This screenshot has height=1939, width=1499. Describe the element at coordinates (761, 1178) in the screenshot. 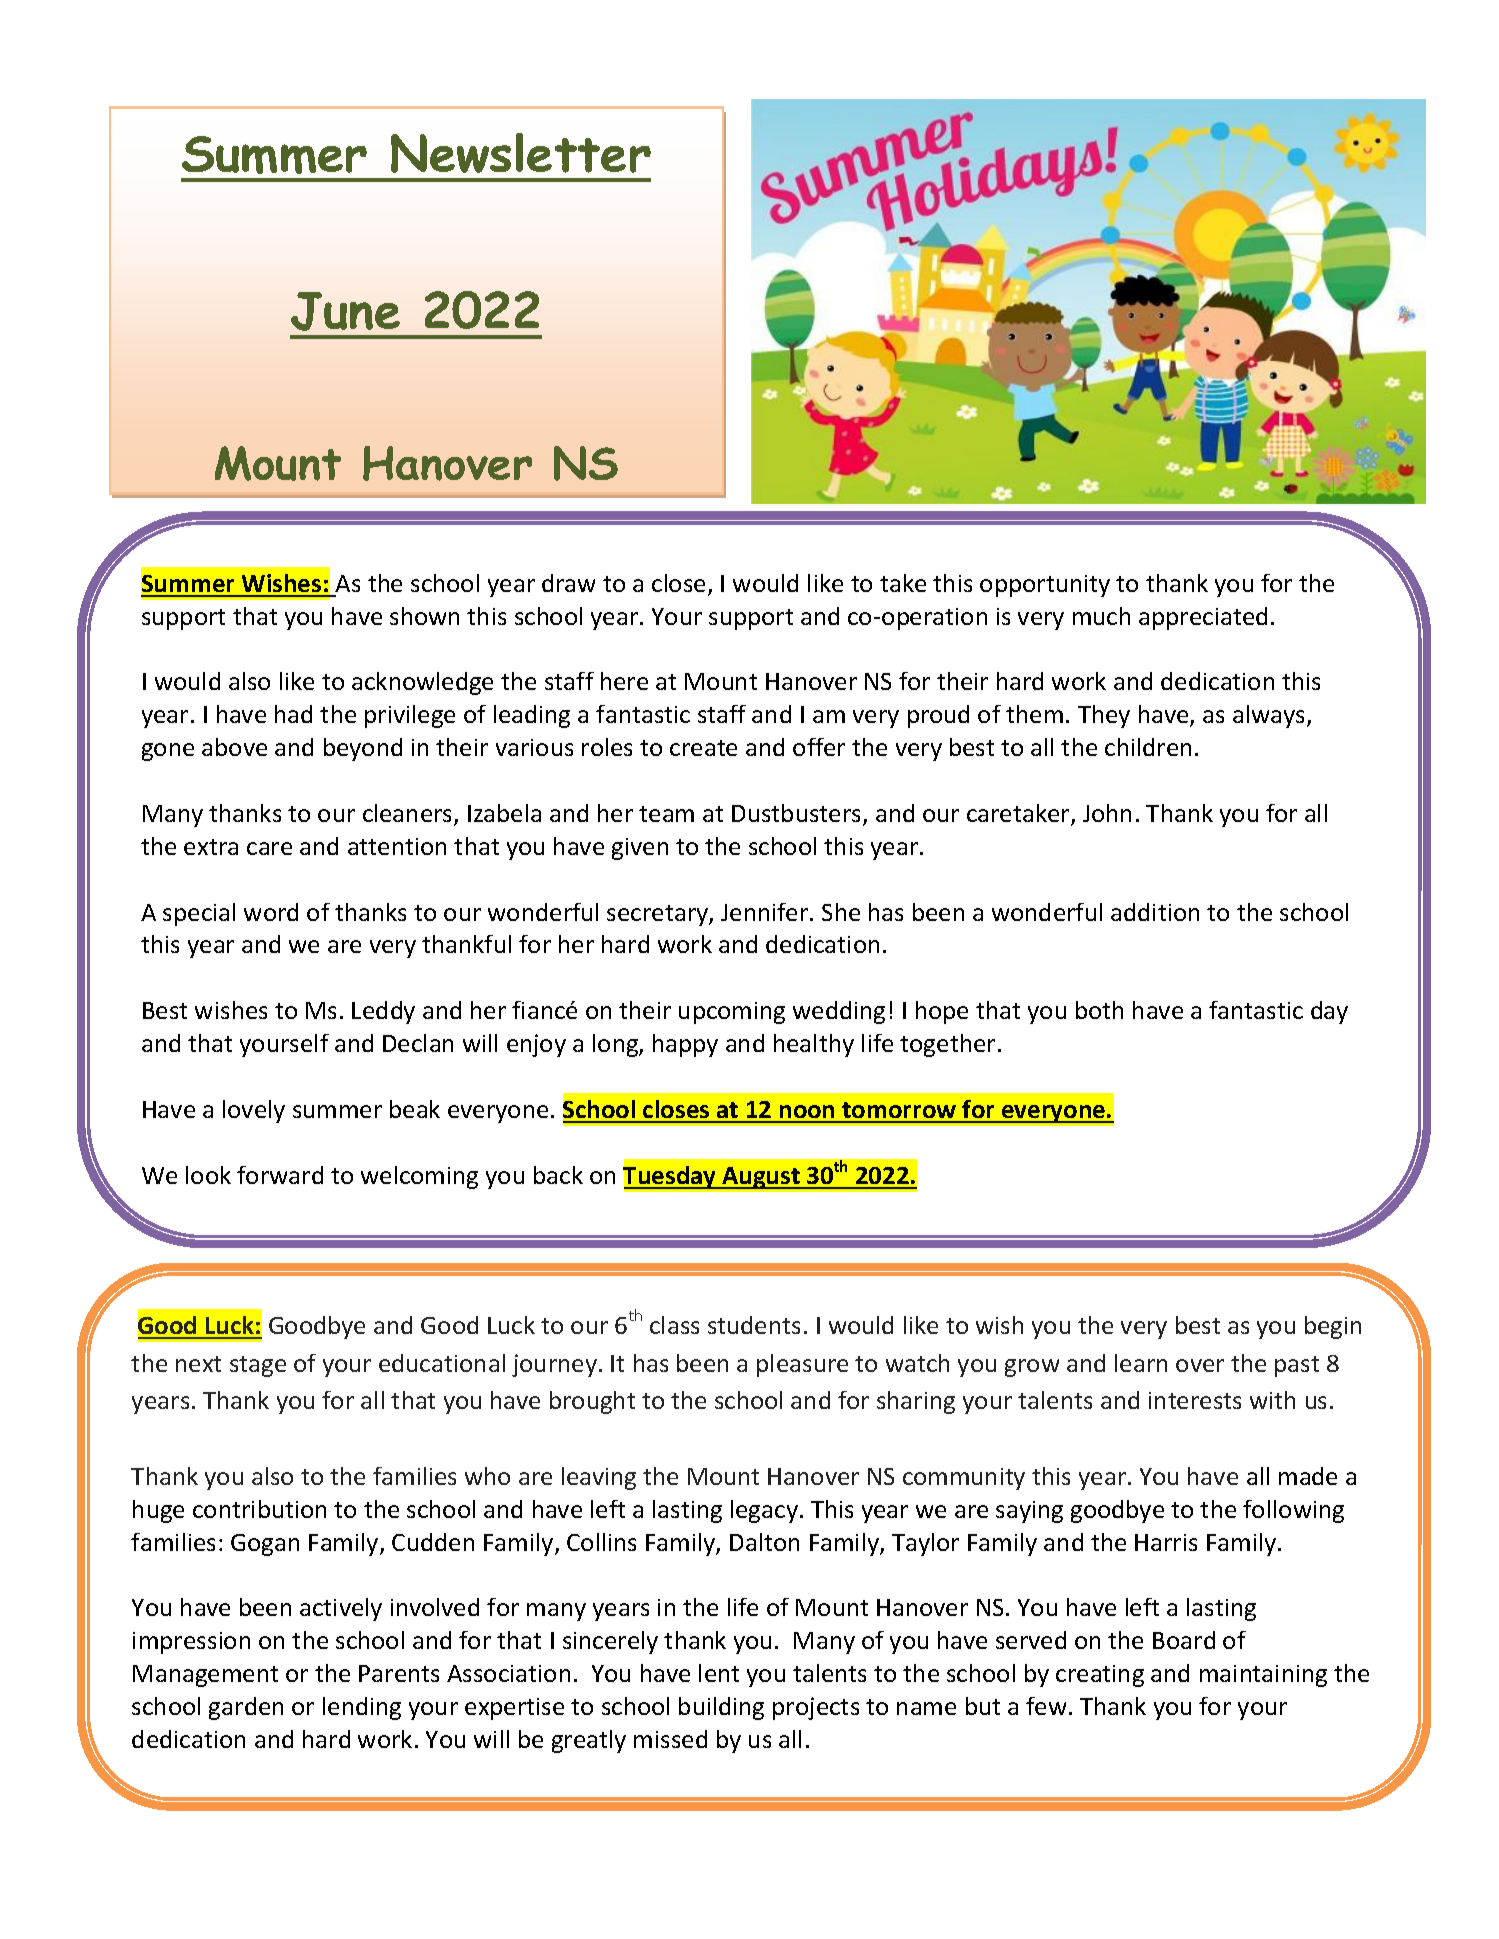

I see `August` at that location.
